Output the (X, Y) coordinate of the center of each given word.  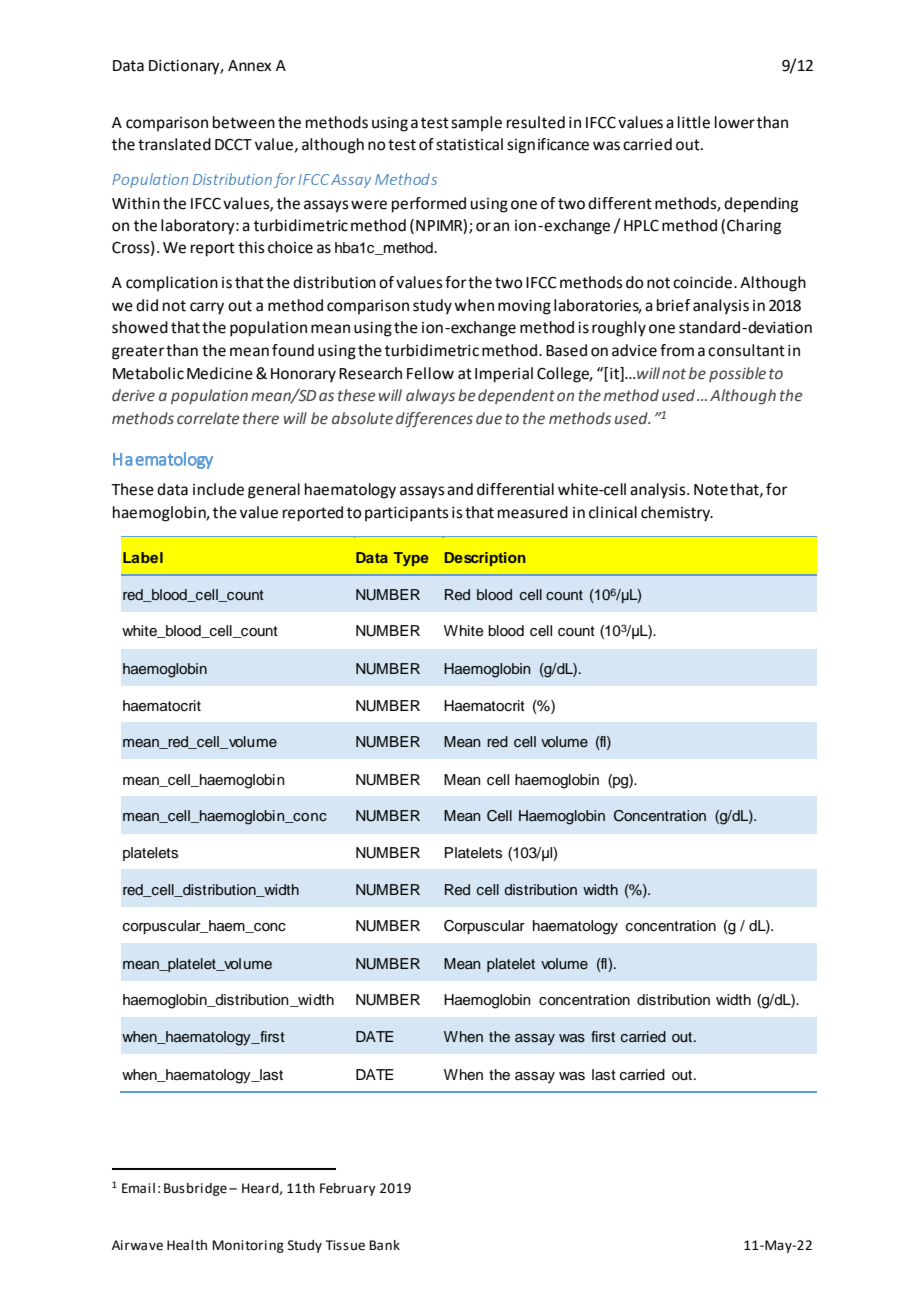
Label (143, 557)
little (694, 122)
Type (411, 559)
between (244, 122)
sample (476, 123)
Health (187, 1245)
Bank (384, 1245)
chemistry (676, 514)
